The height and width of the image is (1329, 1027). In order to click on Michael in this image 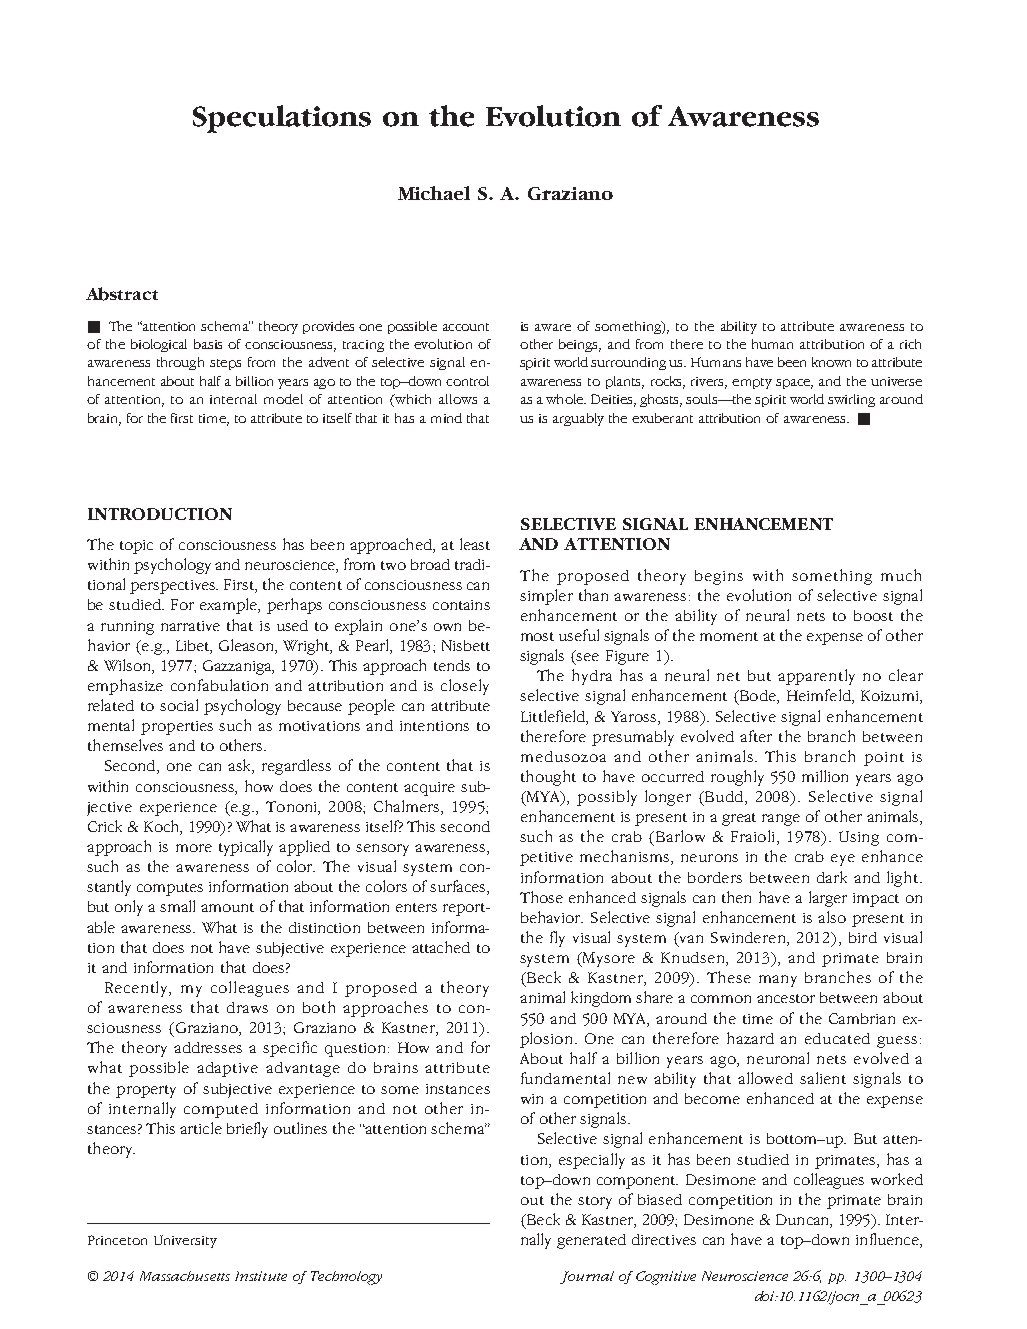, I will do `click(434, 193)`.
